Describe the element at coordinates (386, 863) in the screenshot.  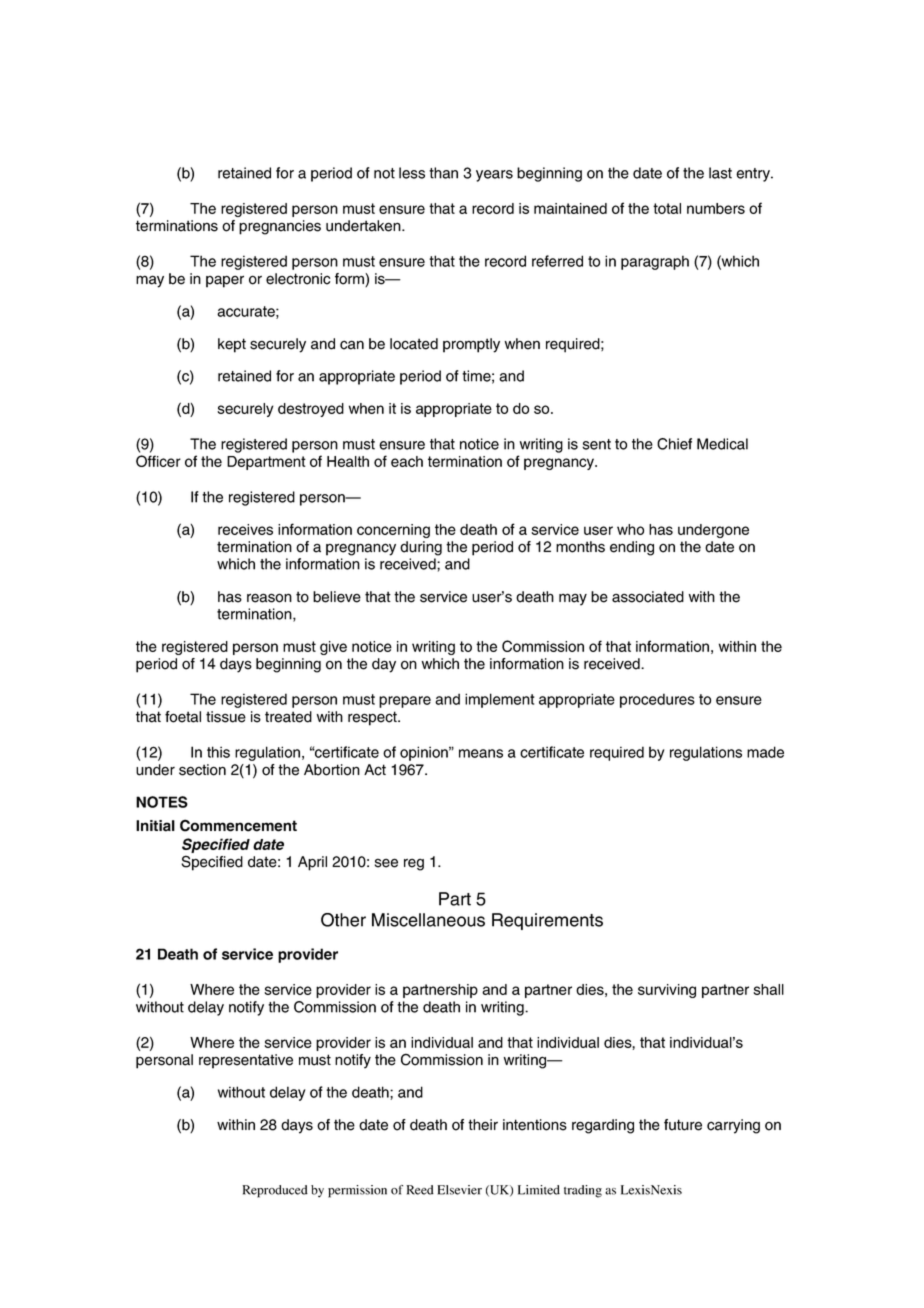
I see `see` at that location.
